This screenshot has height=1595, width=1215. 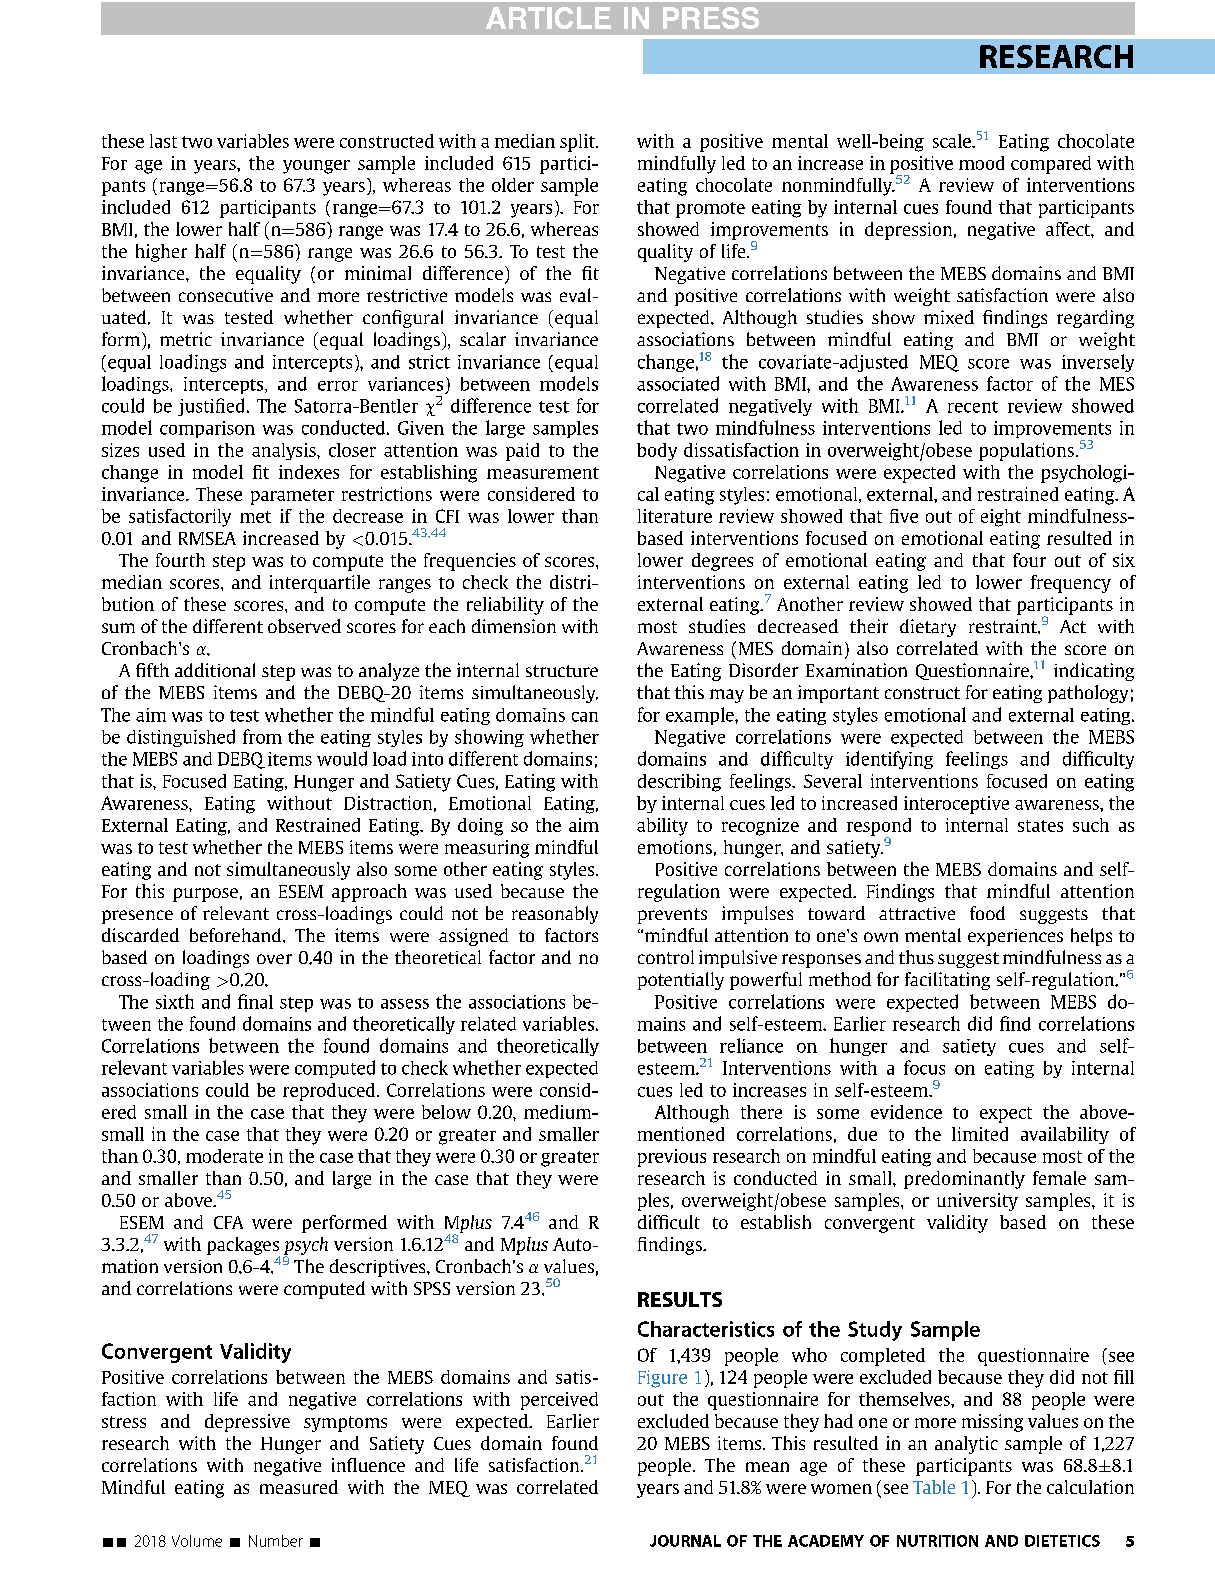 I want to click on measured, so click(x=299, y=1487).
